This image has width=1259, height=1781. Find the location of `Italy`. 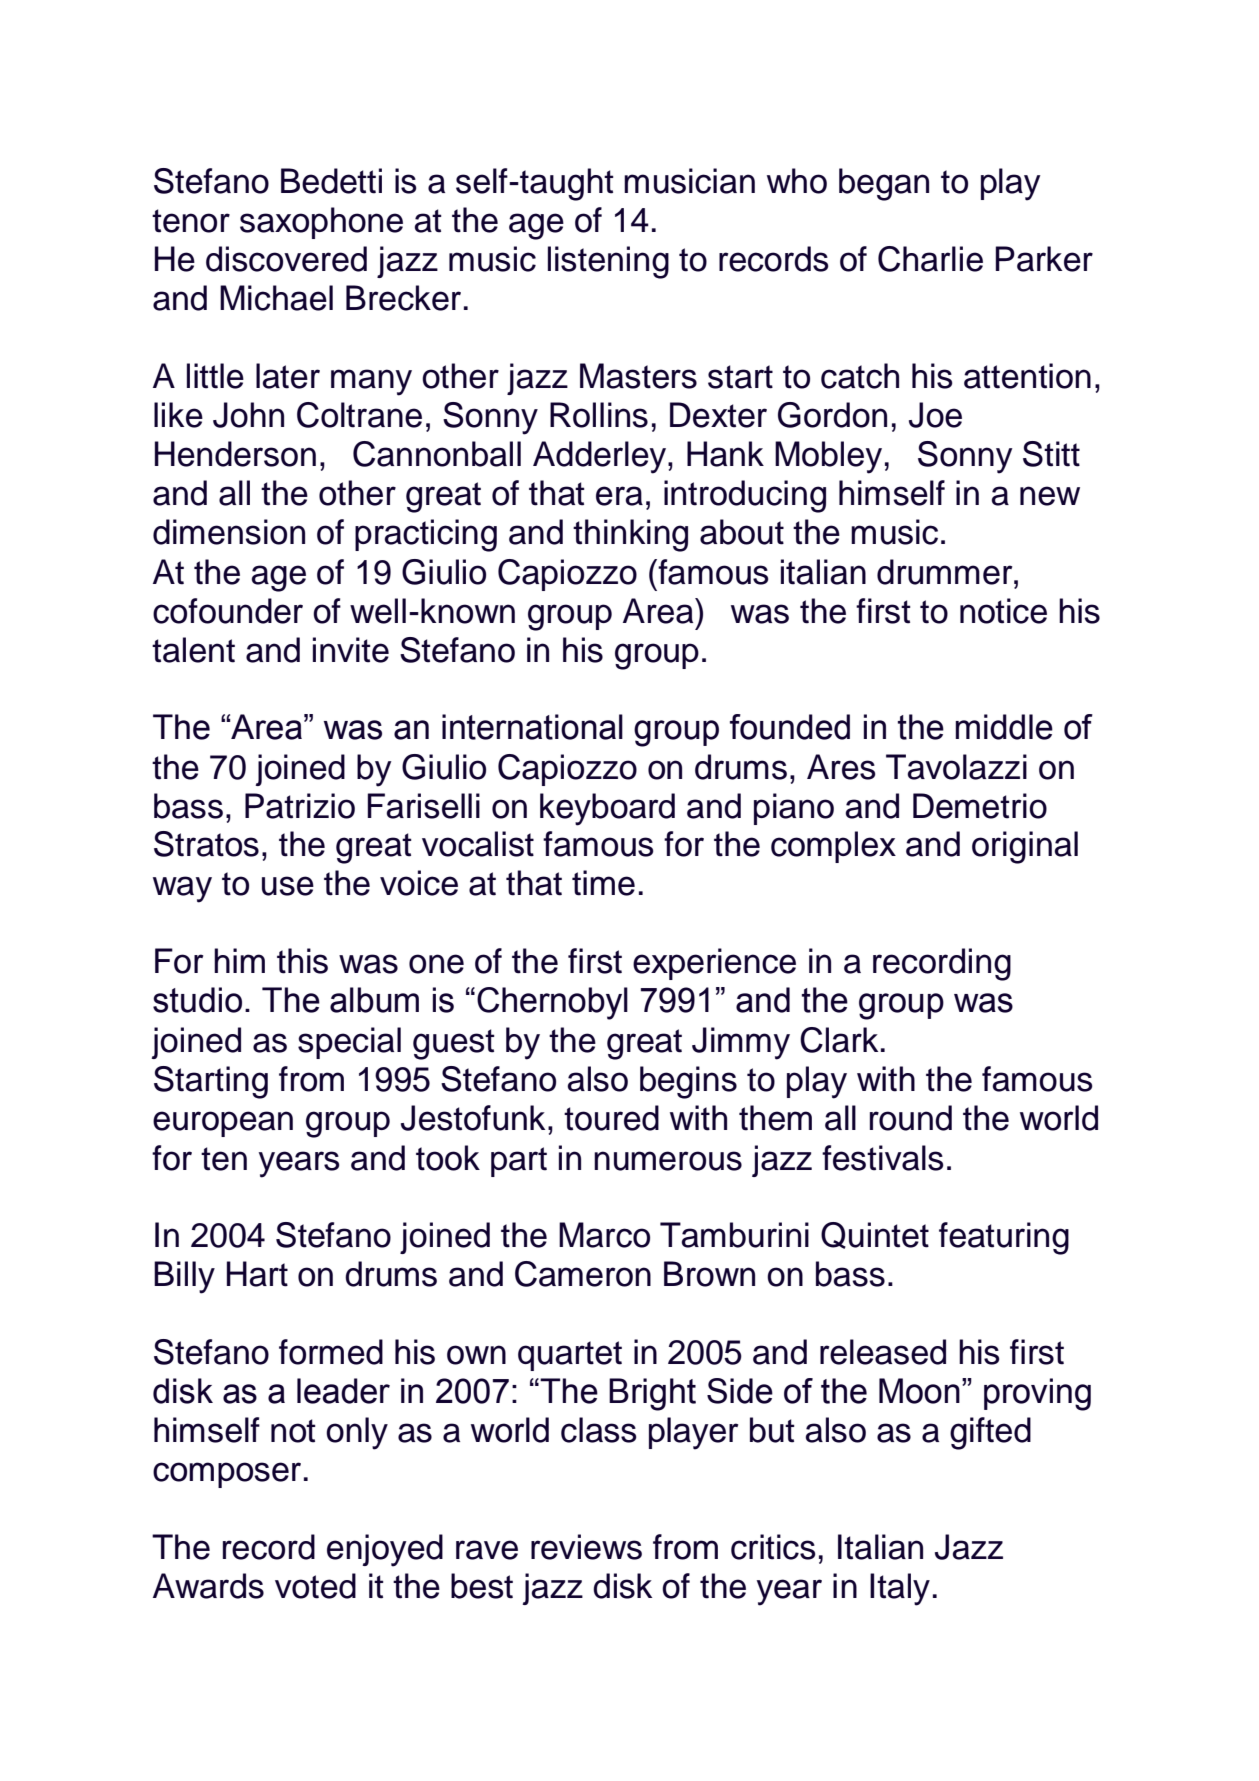

Italy is located at coordinates (900, 1589).
